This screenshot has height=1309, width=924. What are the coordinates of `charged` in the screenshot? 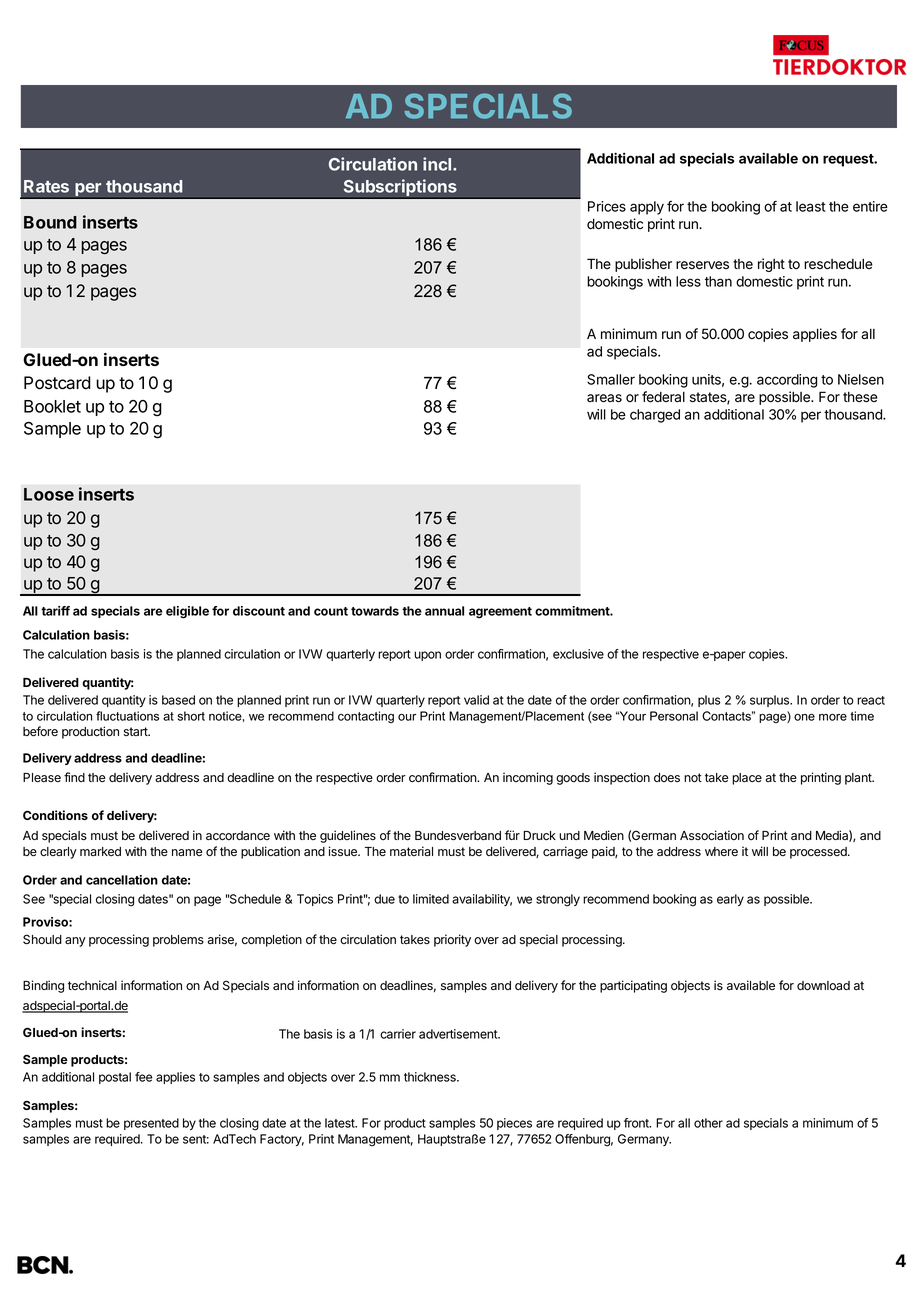 It's located at (655, 416).
